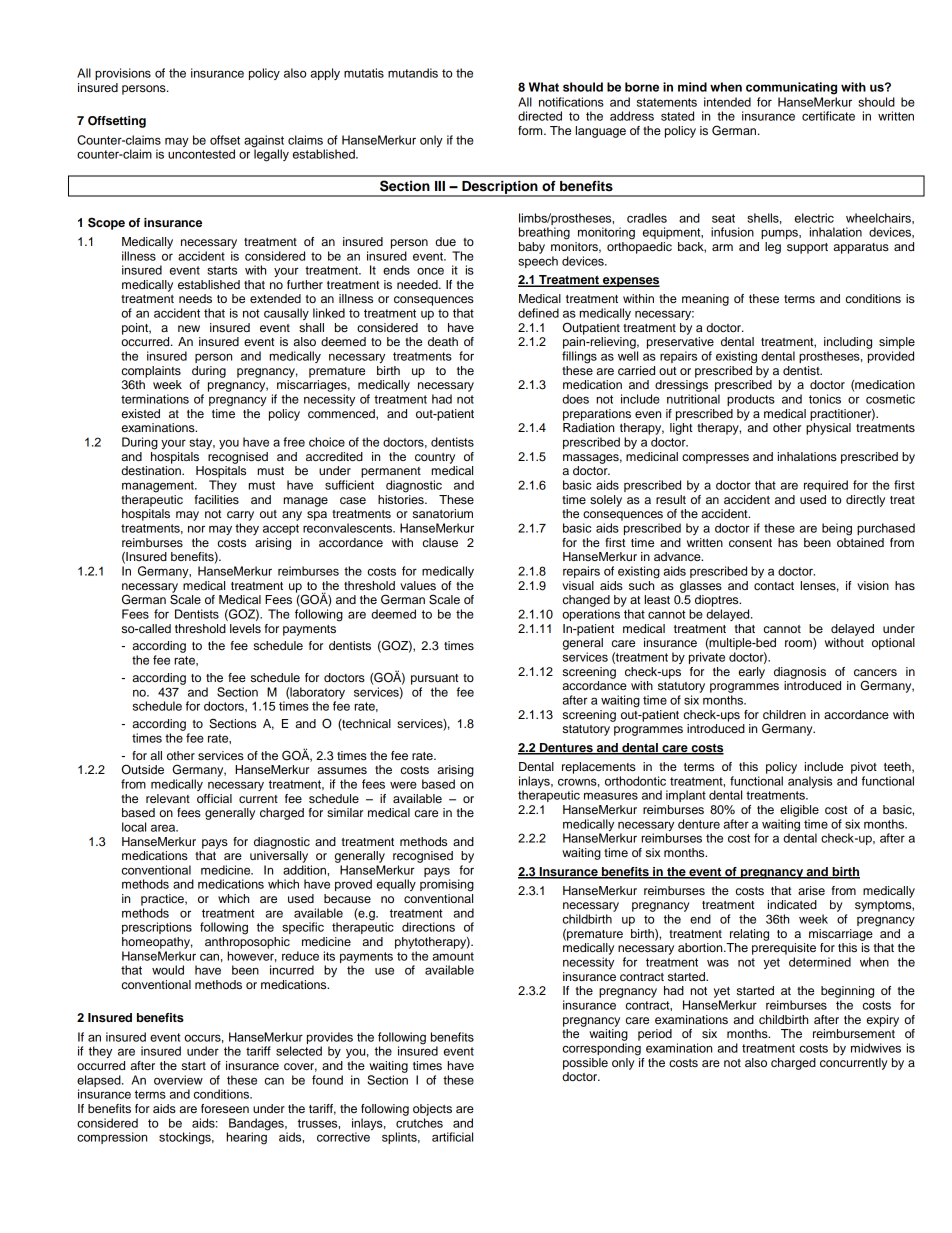  Describe the element at coordinates (578, 585) in the screenshot. I see `visual` at that location.
